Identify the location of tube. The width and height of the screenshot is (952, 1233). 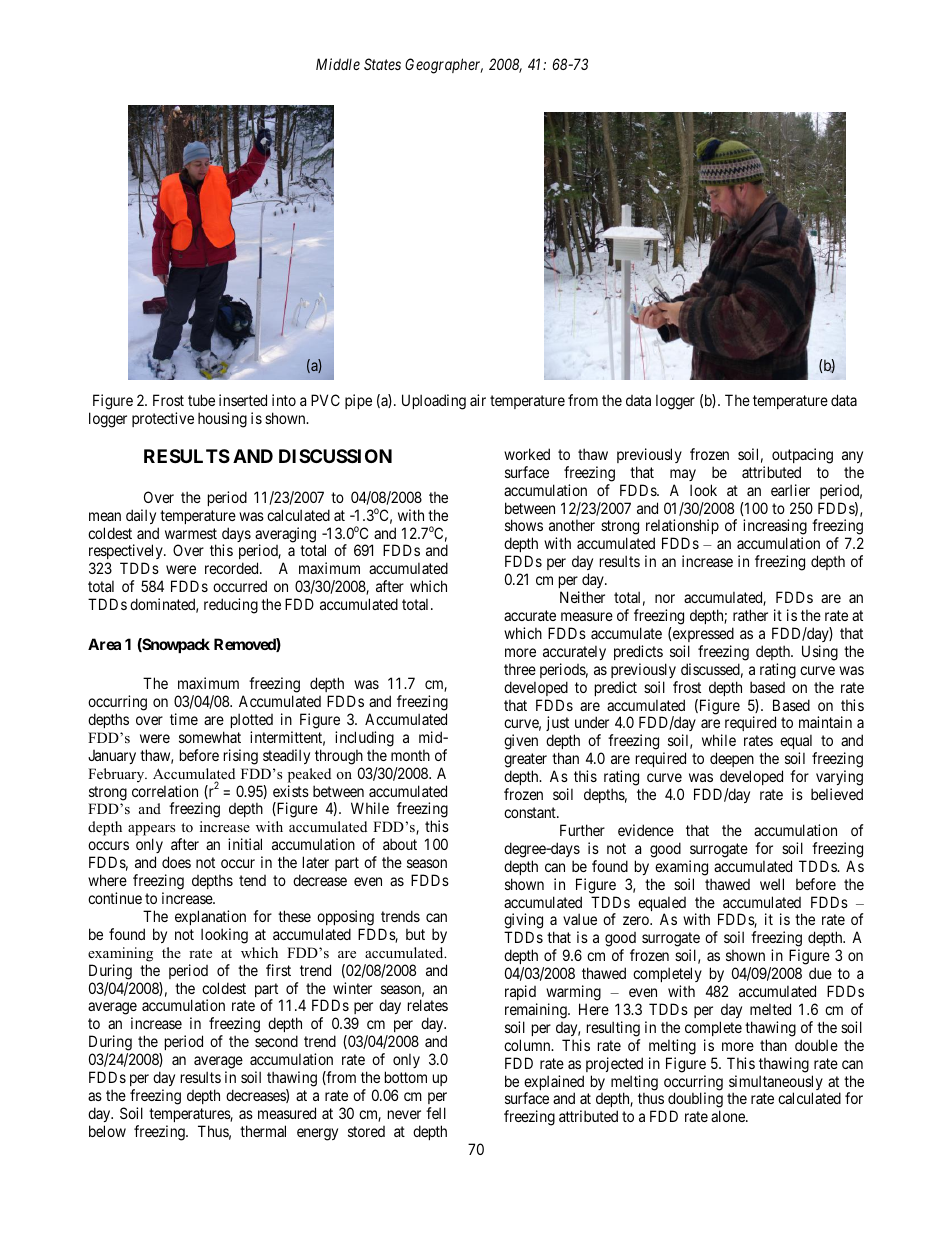
(201, 400).
